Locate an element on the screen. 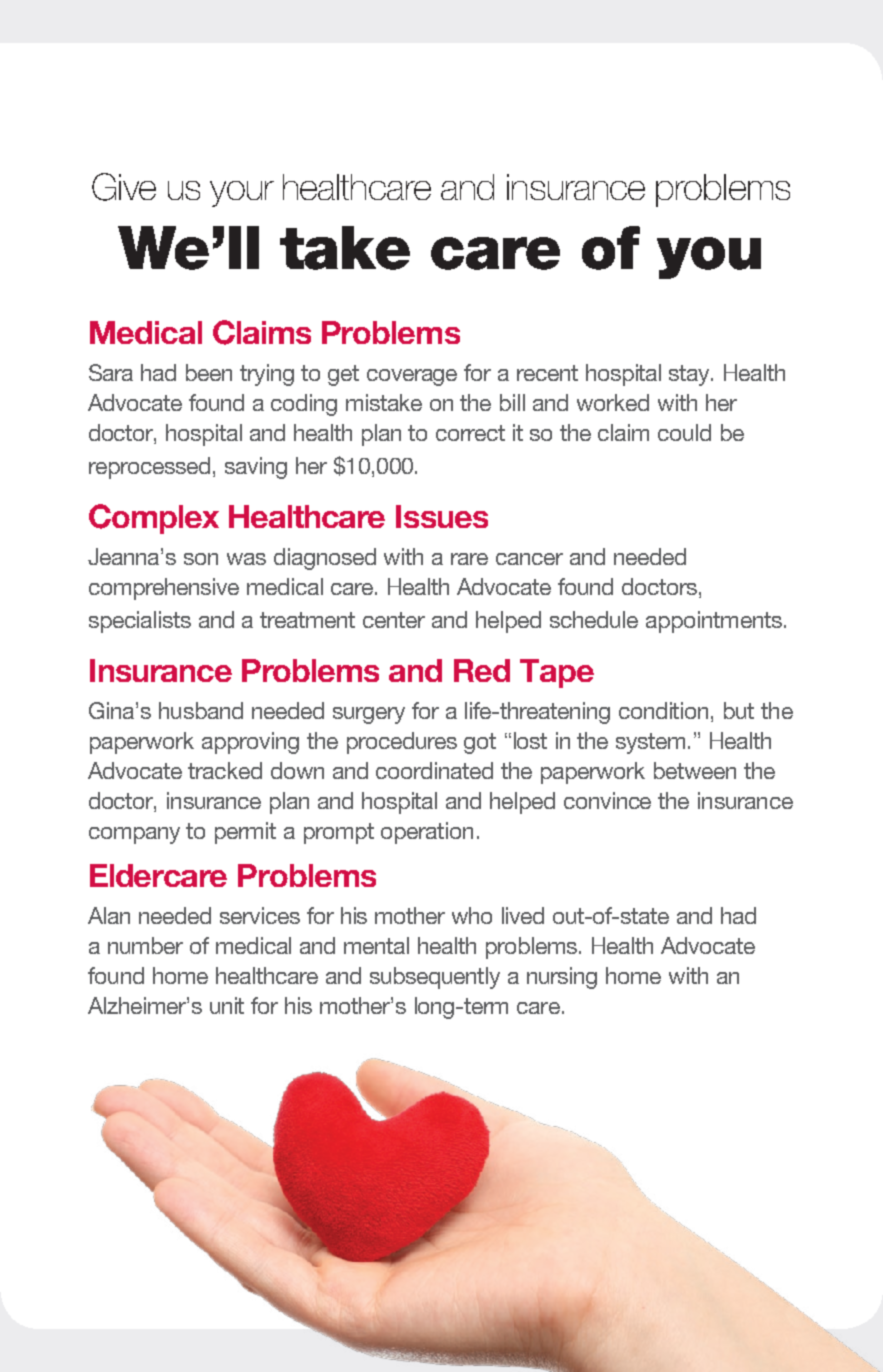 This screenshot has width=883, height=1372. could is located at coordinates (684, 432).
